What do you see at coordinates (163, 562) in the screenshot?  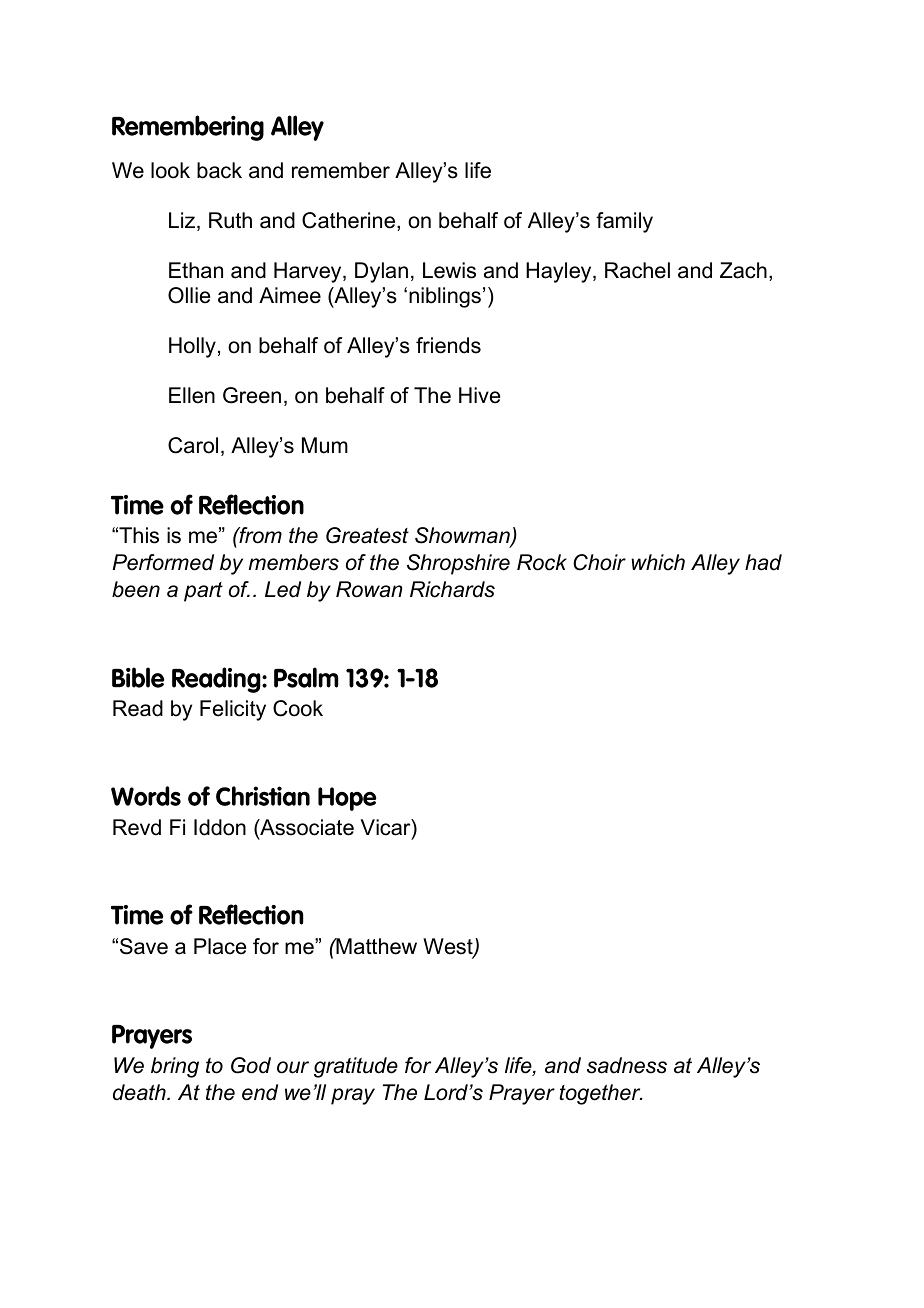 I see `Performed` at bounding box center [163, 562].
